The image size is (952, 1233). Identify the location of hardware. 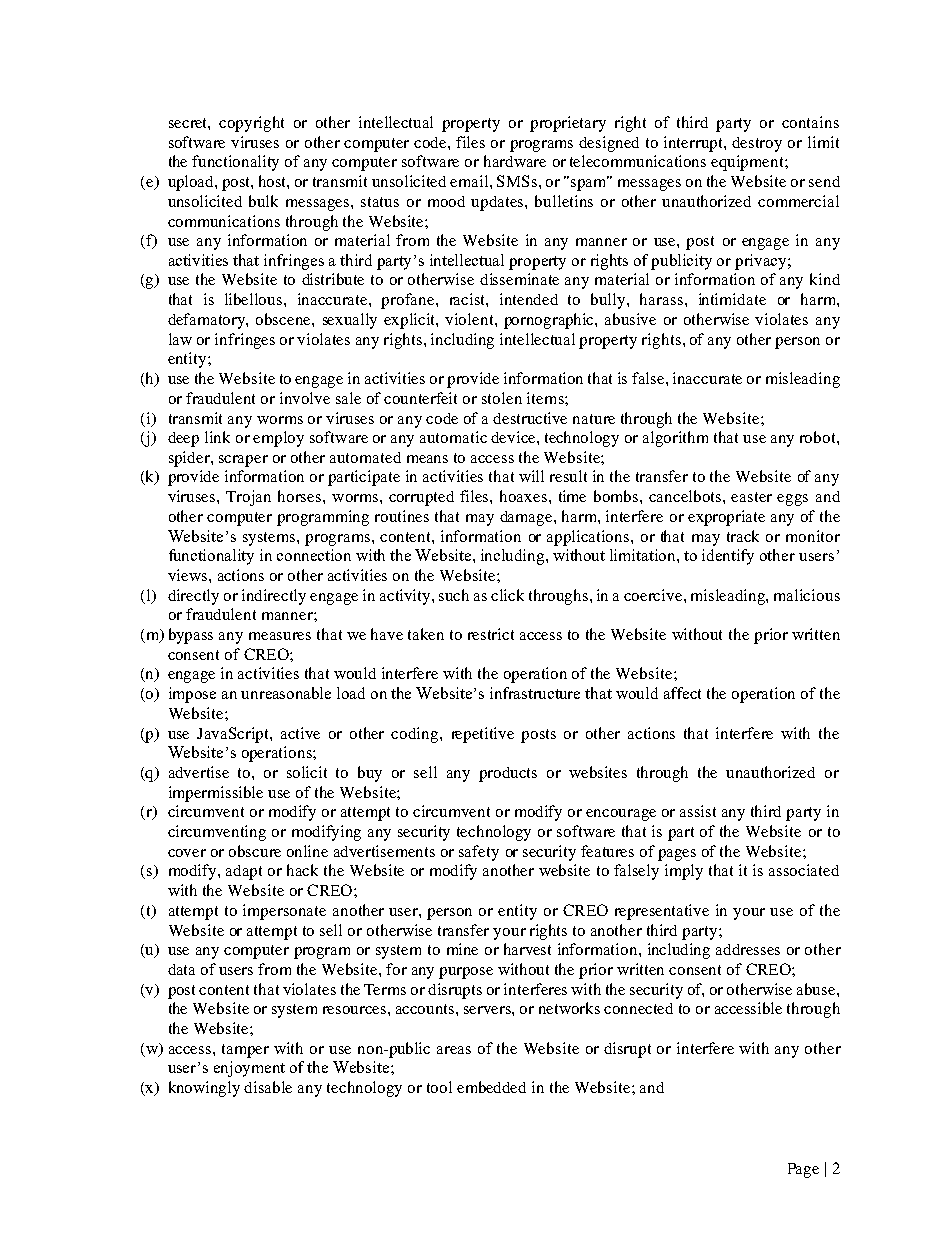
(515, 161).
